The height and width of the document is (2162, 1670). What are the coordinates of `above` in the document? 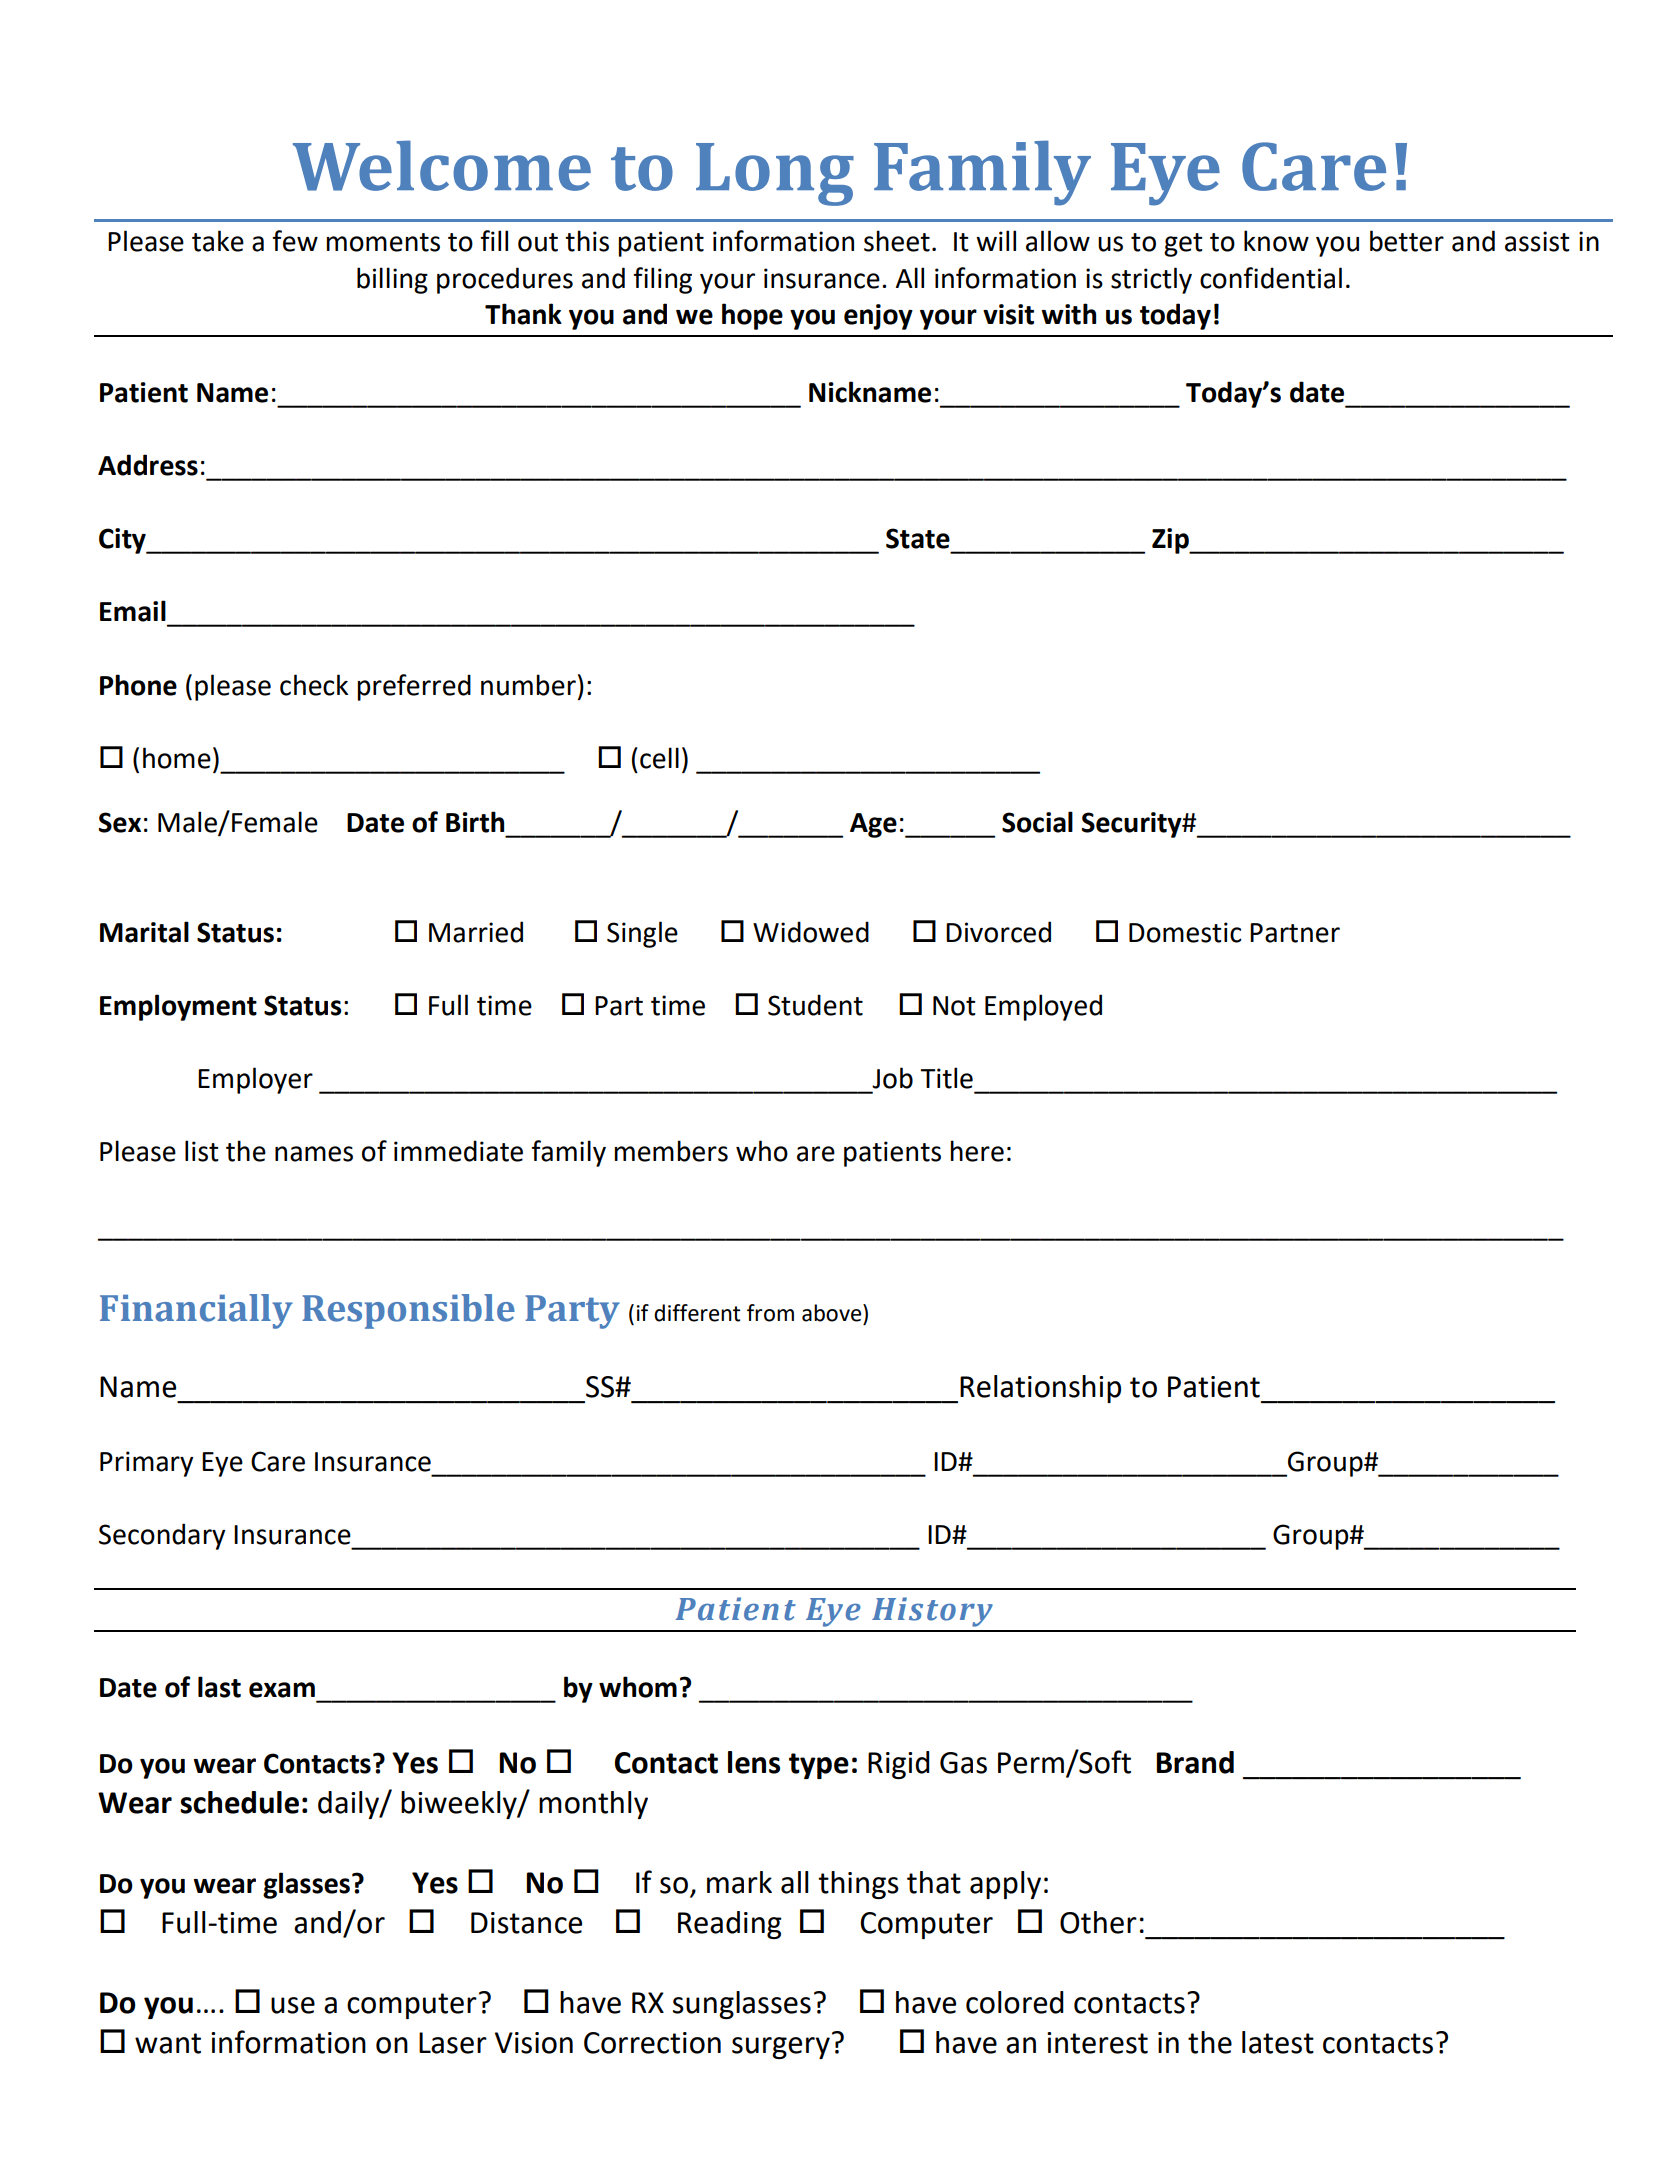 It's located at (833, 1313).
